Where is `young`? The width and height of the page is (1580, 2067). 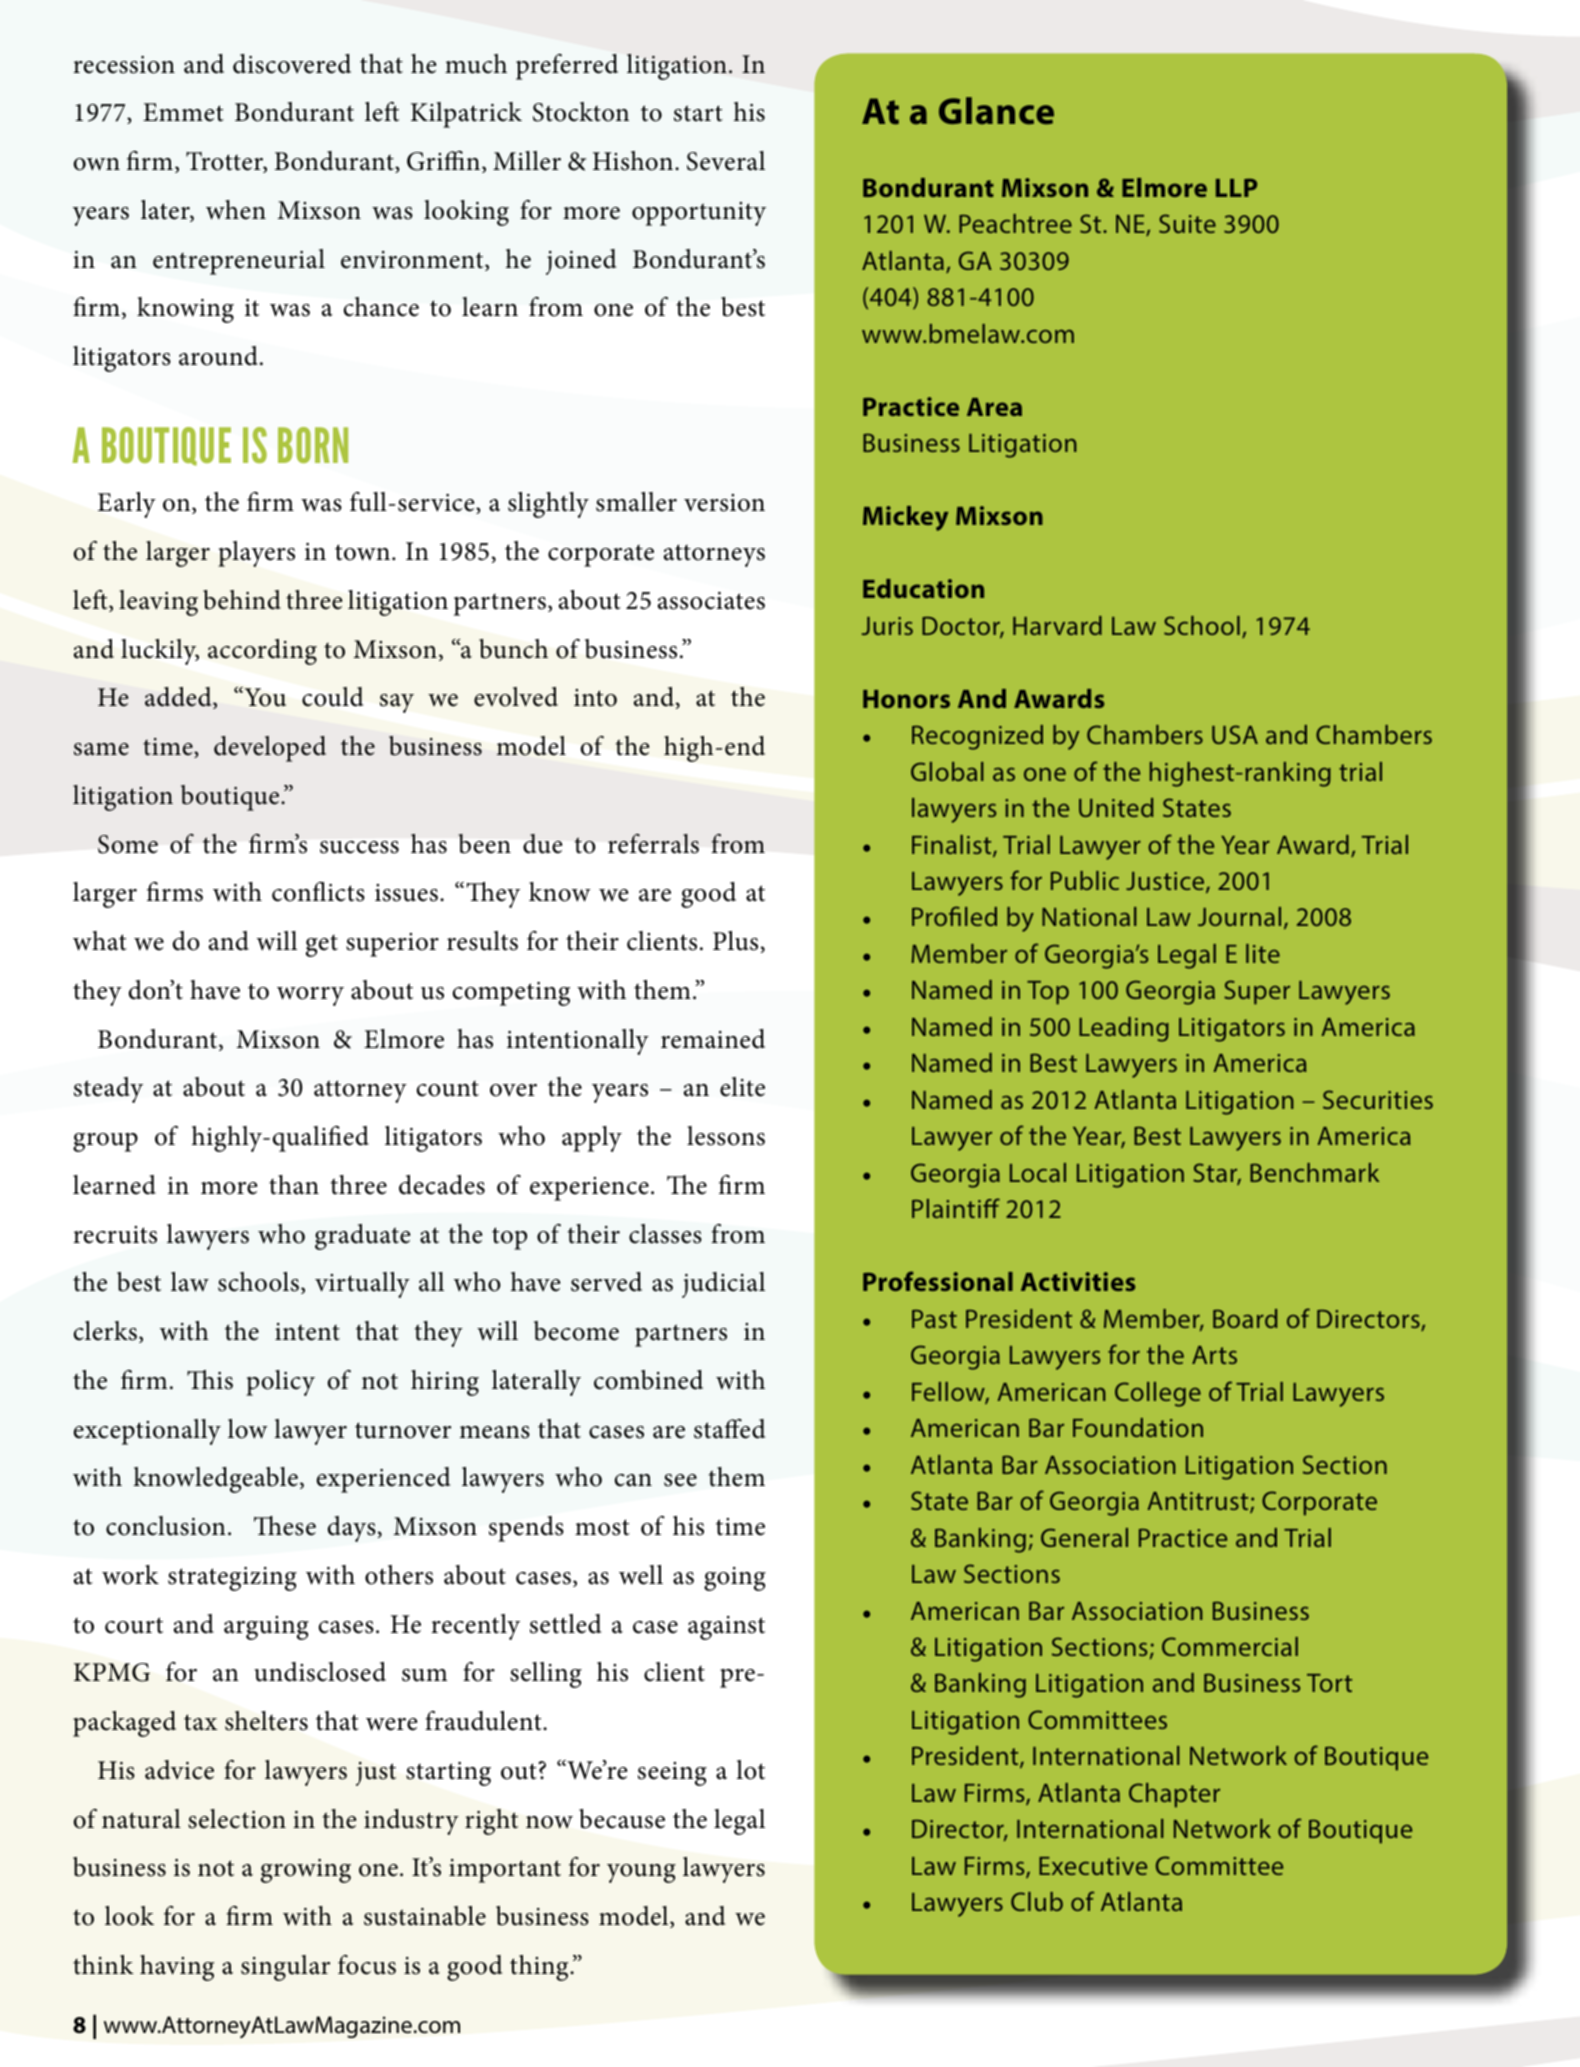 young is located at coordinates (641, 1873).
